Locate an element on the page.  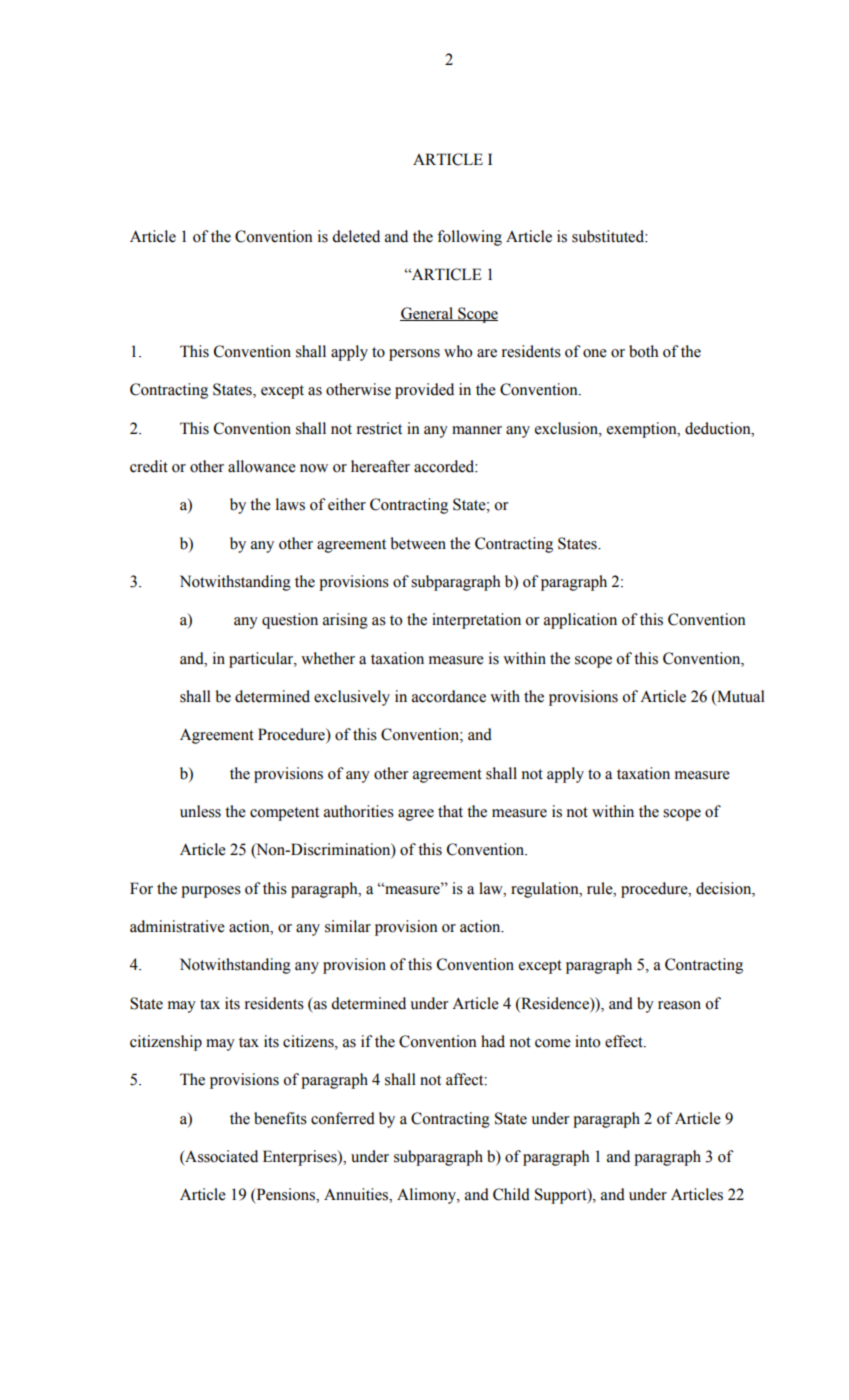
Mutual is located at coordinates (740, 697).
